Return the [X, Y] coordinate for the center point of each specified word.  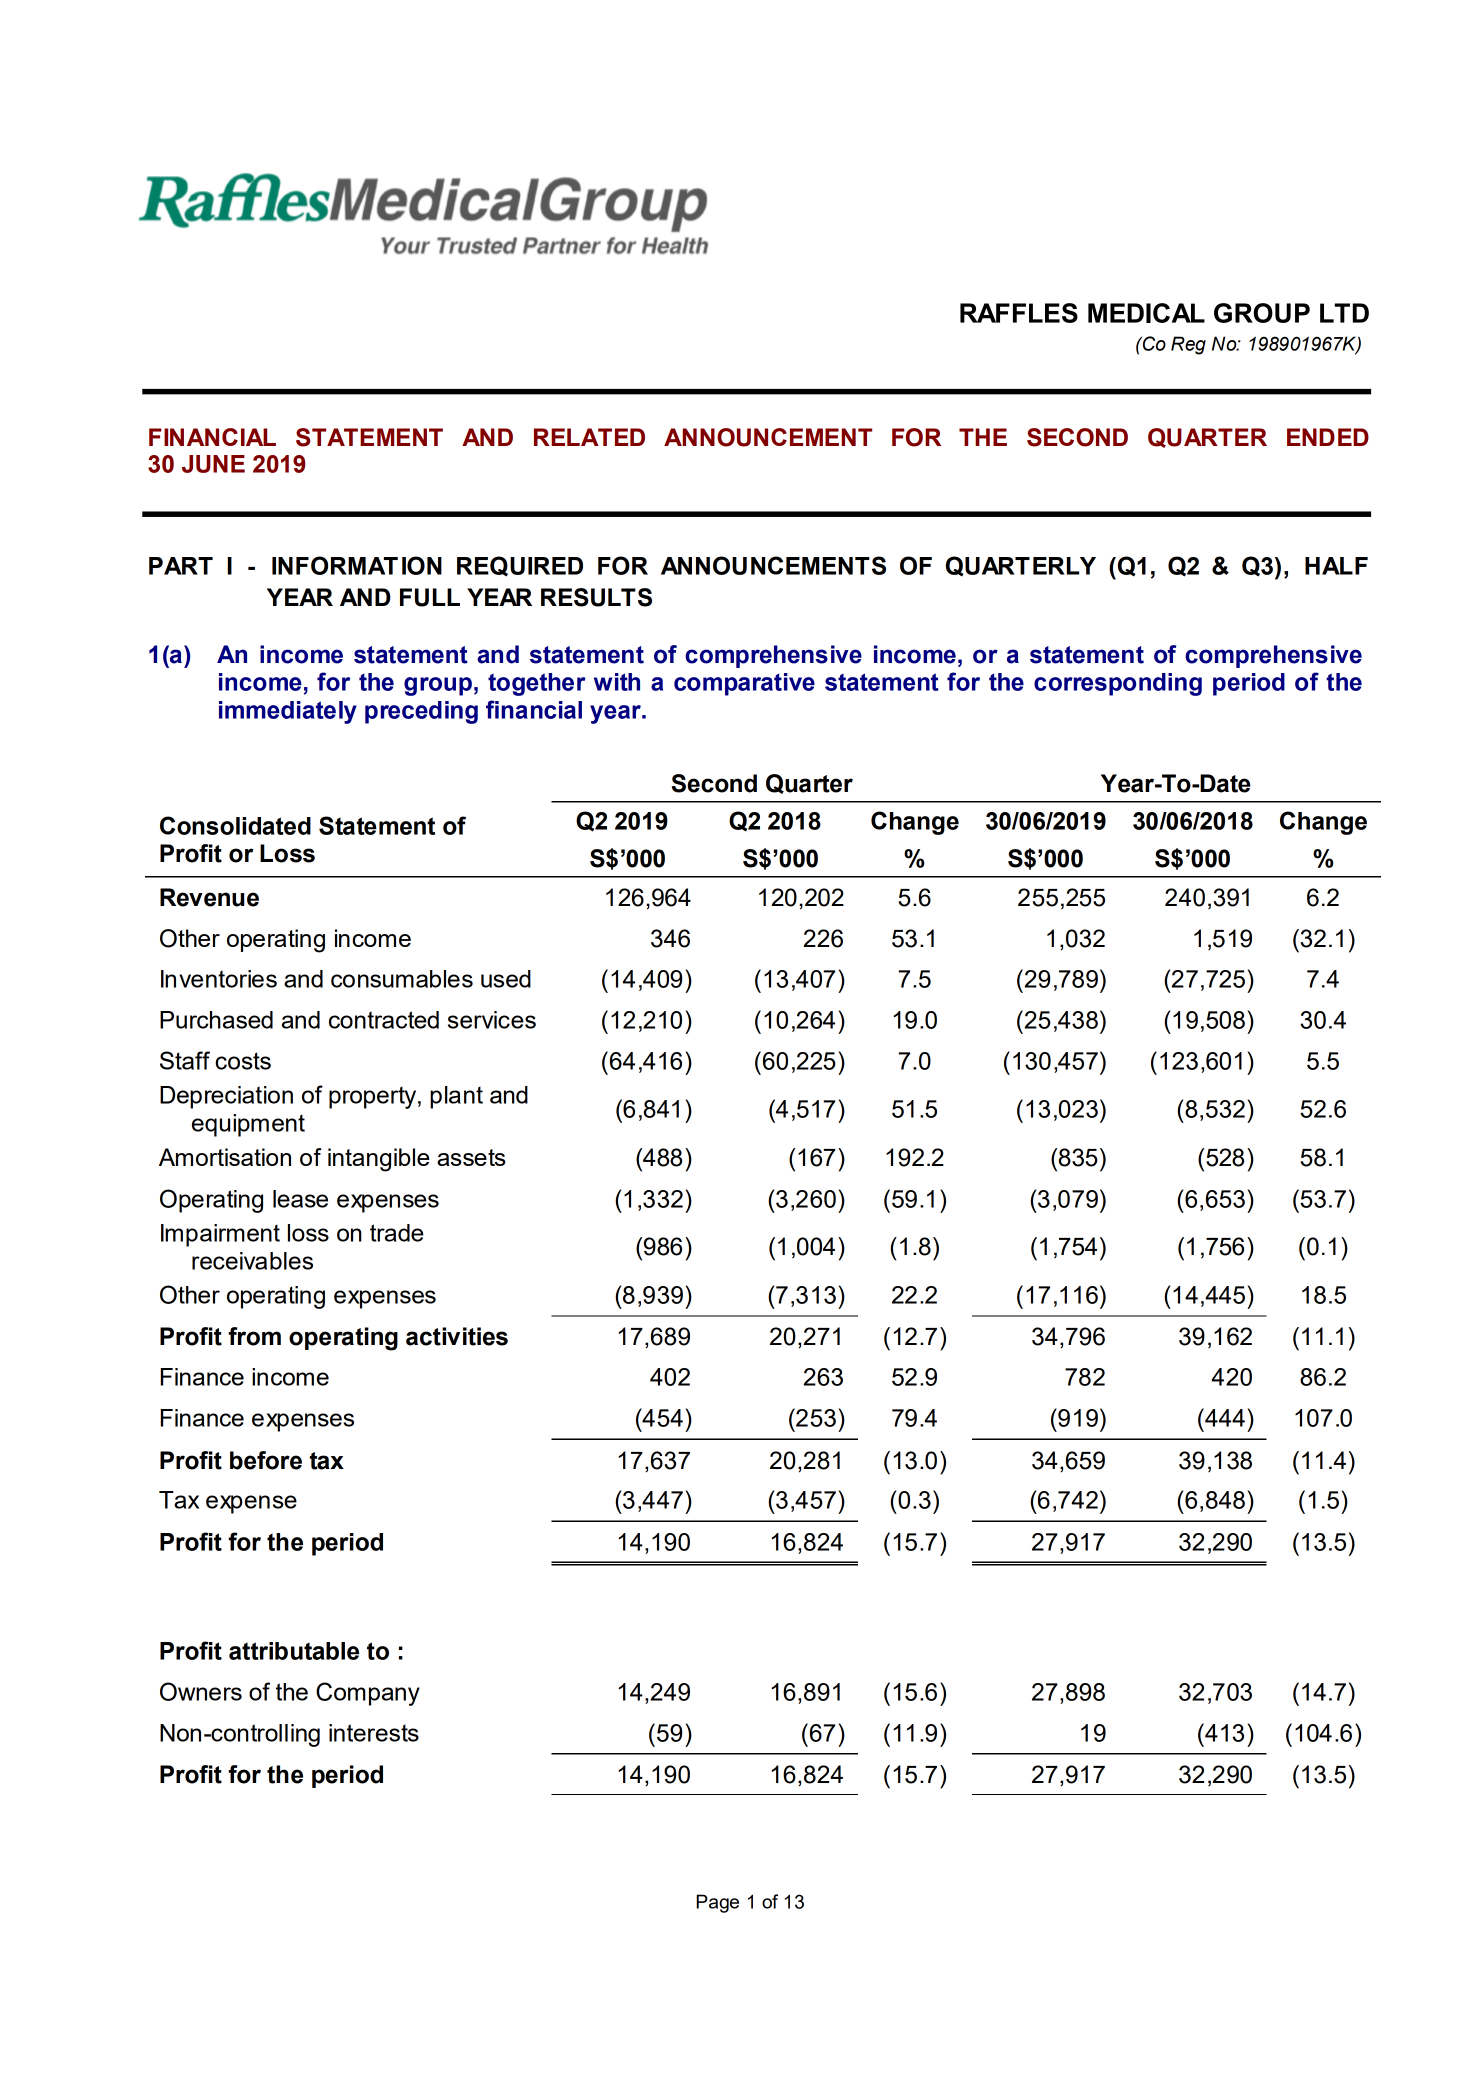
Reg [1188, 345]
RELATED [589, 437]
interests [374, 1733]
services [492, 1020]
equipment [248, 1125]
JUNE [213, 464]
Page [717, 1903]
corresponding [1118, 684]
